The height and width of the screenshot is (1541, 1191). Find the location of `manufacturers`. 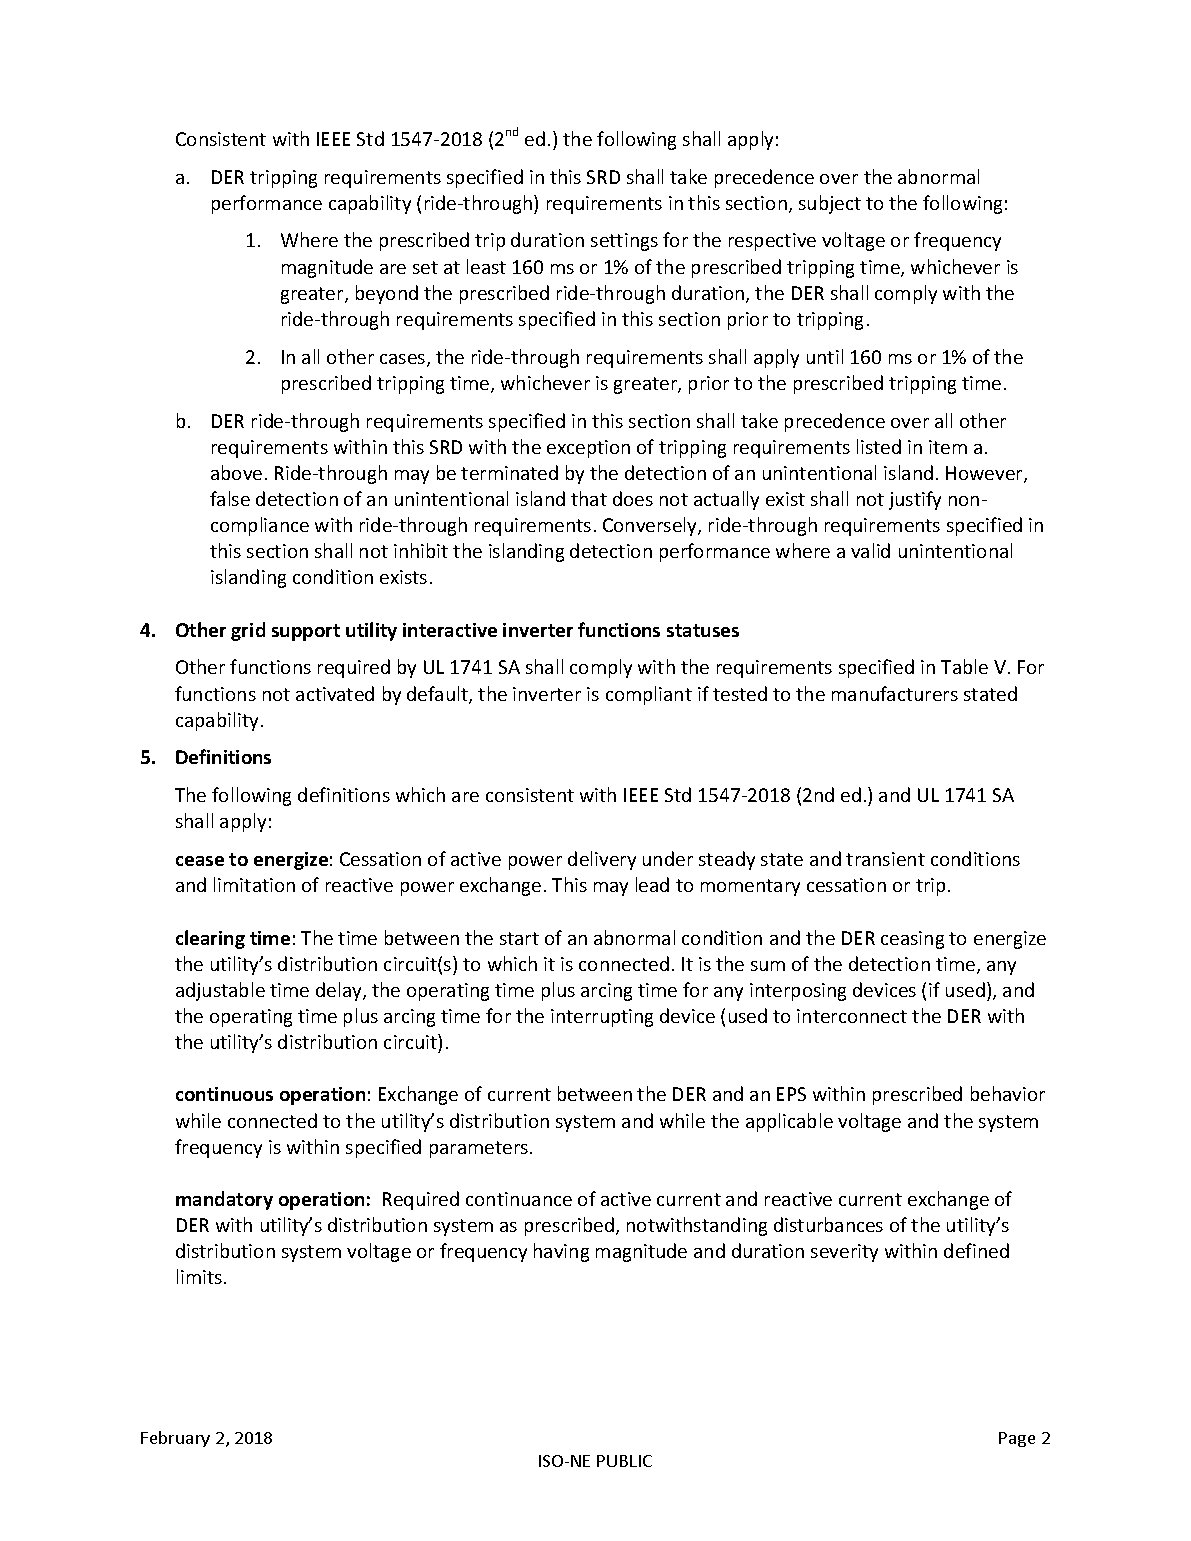

manufacturers is located at coordinates (895, 693).
